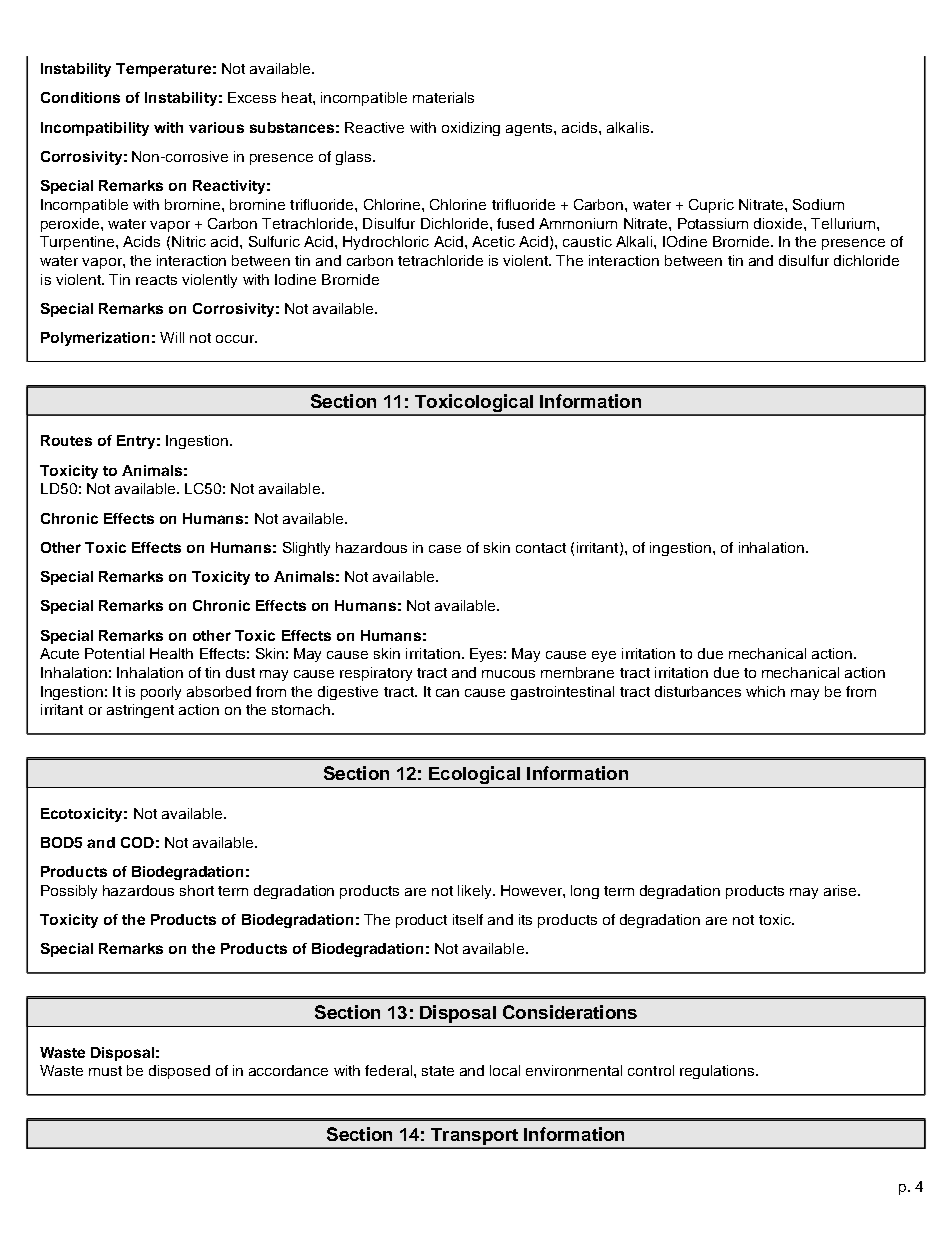 This screenshot has width=952, height=1233. What do you see at coordinates (95, 129) in the screenshot?
I see `Incompatibility` at bounding box center [95, 129].
